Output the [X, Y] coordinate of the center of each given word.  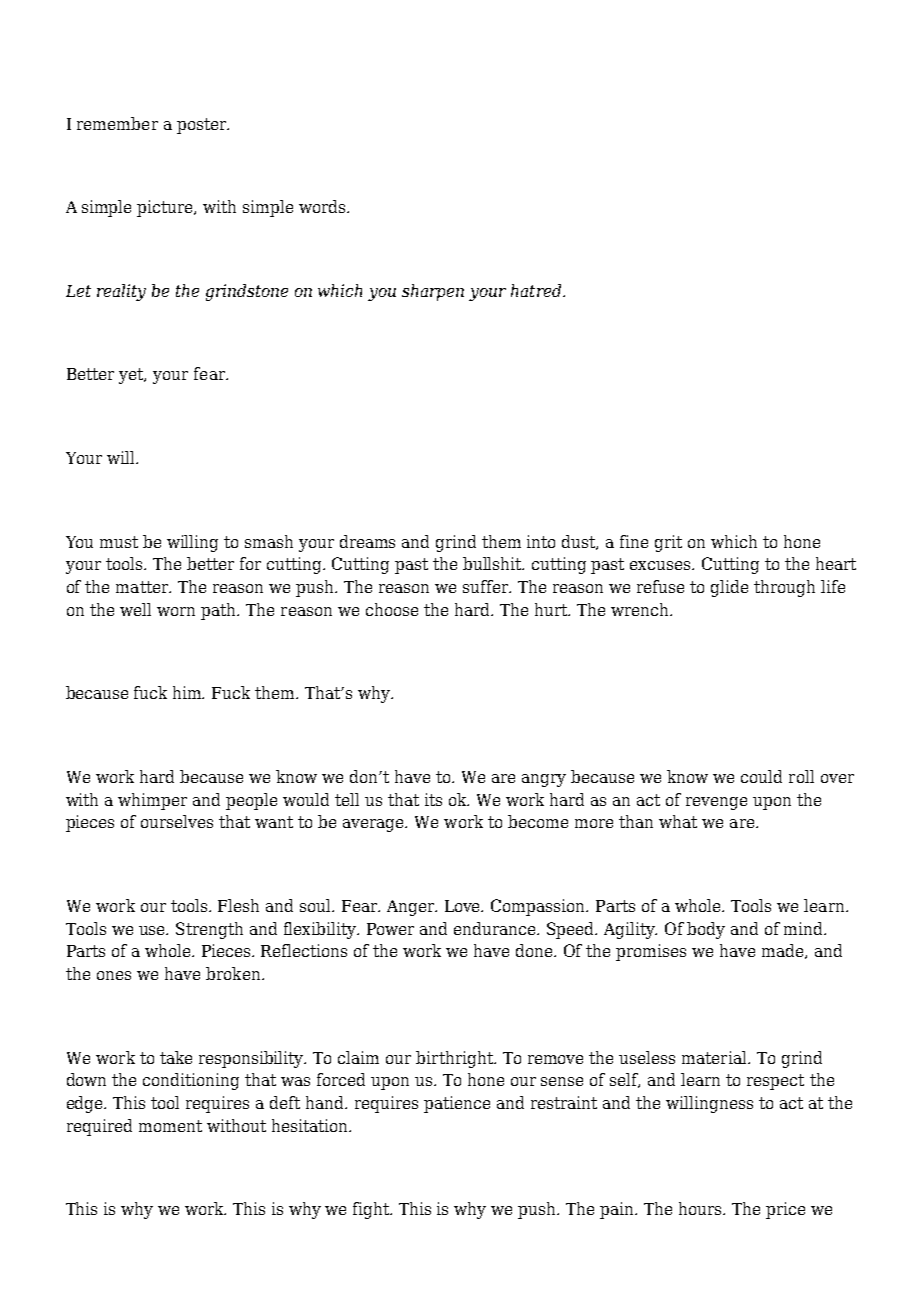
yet [132, 376]
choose [392, 609]
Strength [209, 930]
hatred [537, 290]
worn [176, 611]
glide [729, 588]
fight [372, 1210]
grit [668, 543]
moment [170, 1126]
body [706, 930]
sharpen [433, 292]
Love [464, 906]
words [323, 206]
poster [203, 126]
